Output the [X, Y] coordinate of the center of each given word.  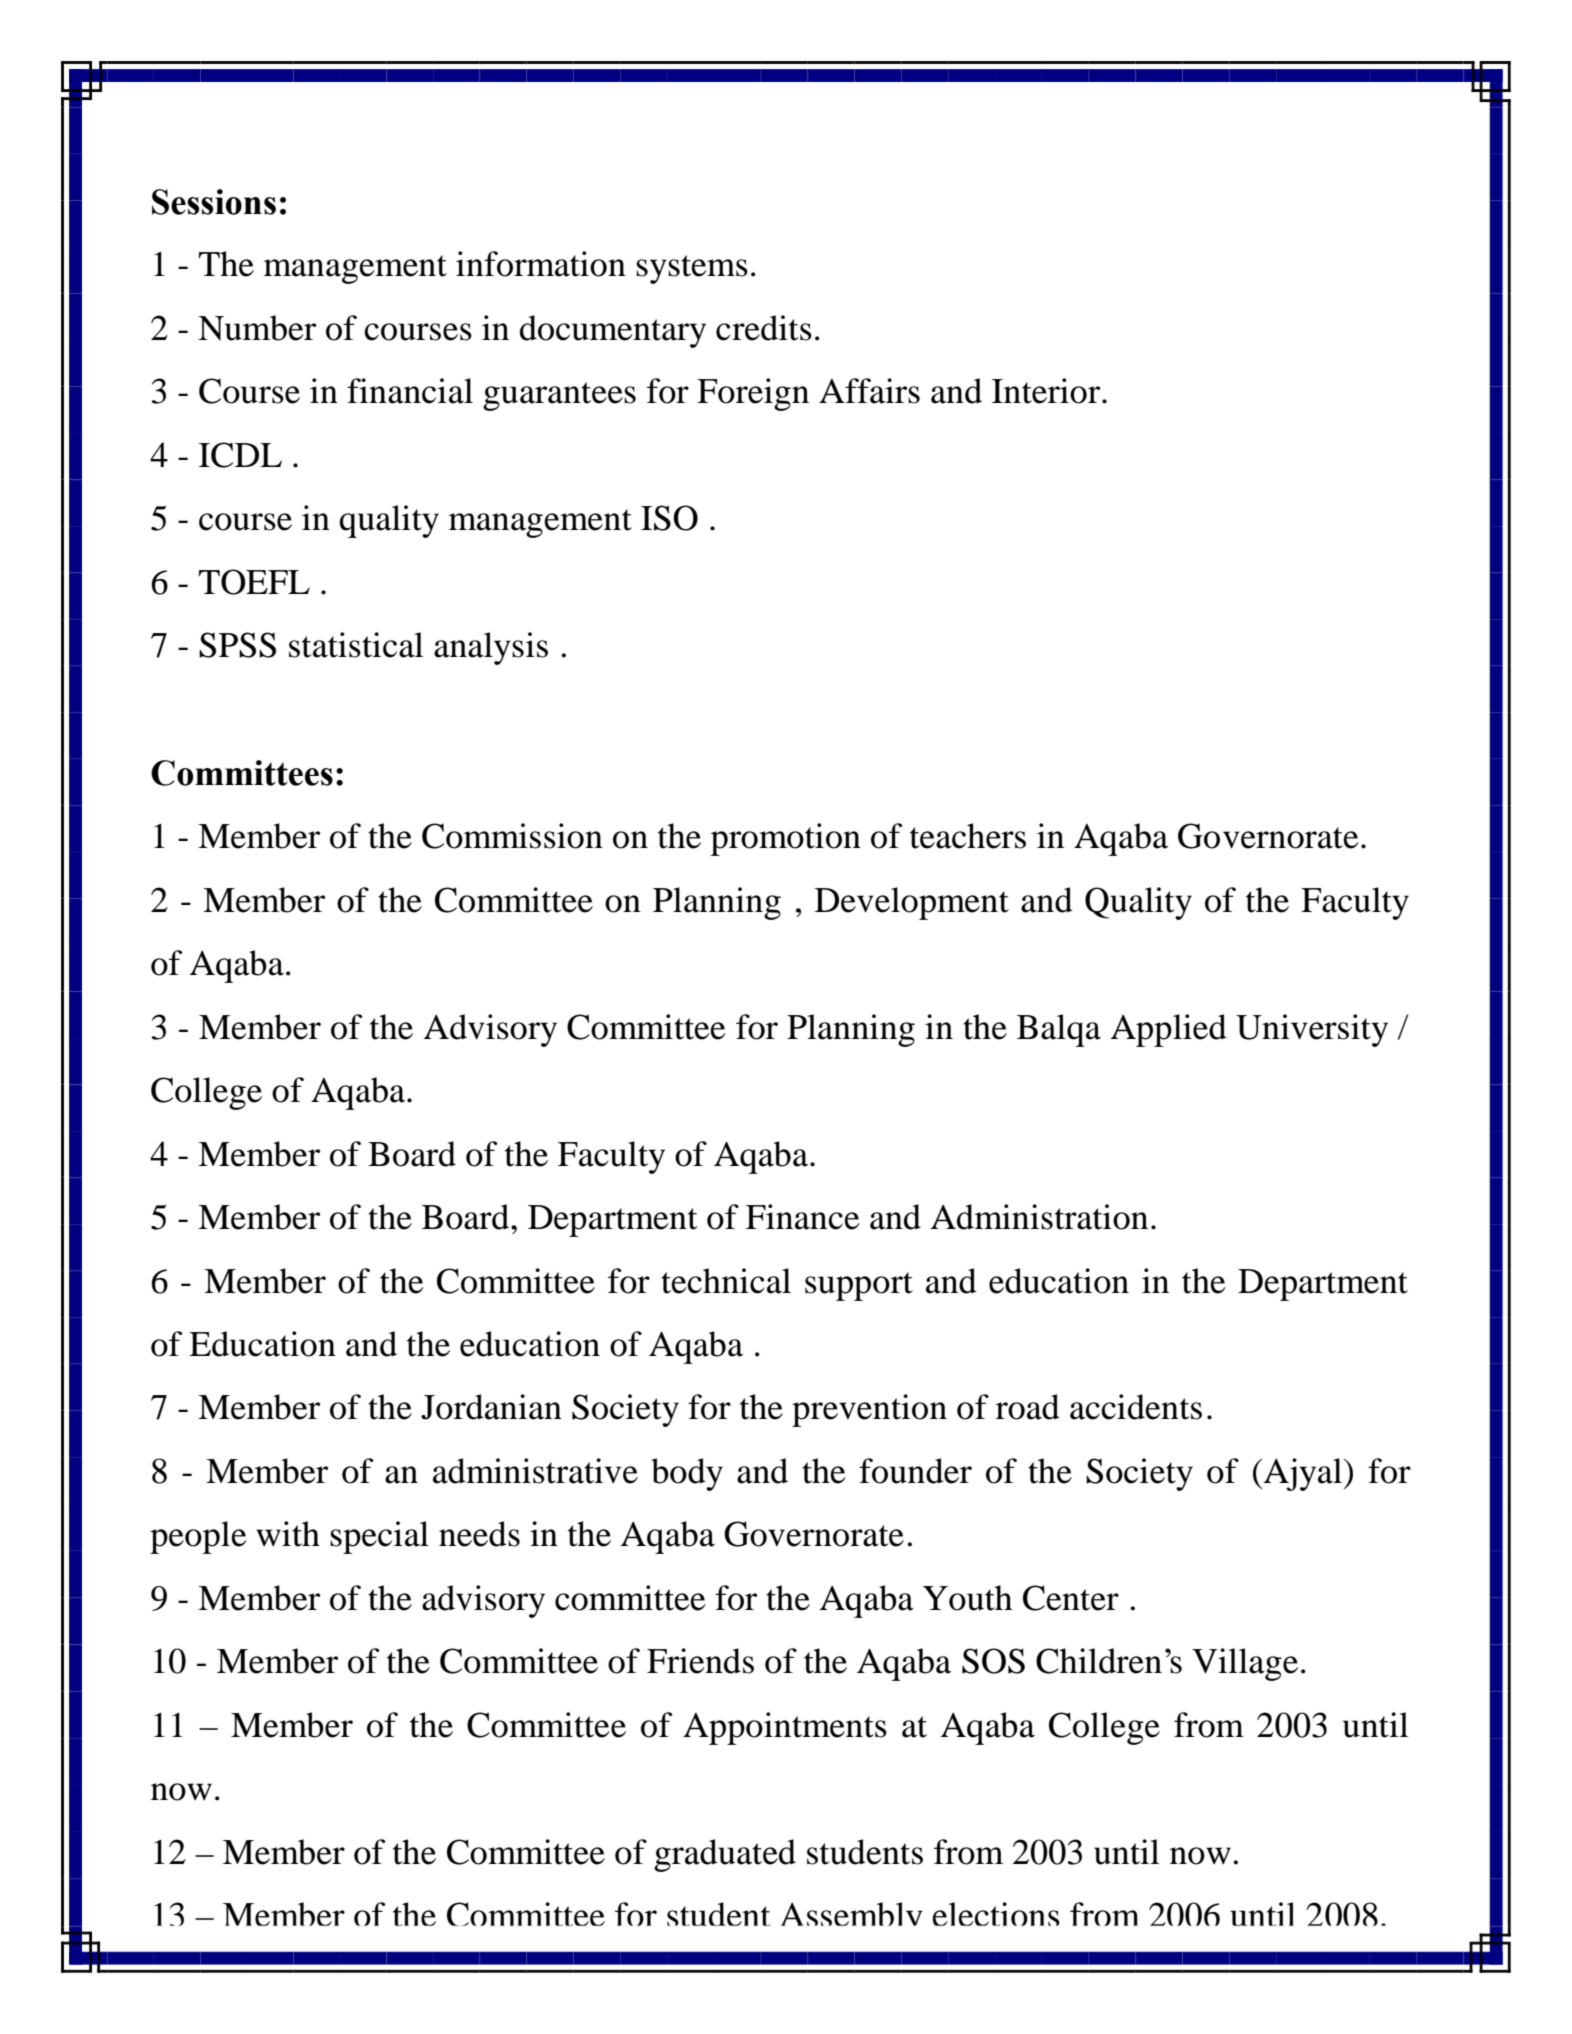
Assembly [852, 1914]
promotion [786, 839]
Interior [1047, 391]
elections [996, 1914]
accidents [1136, 1407]
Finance [803, 1217]
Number [257, 328]
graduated [725, 1855]
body [687, 1474]
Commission [512, 836]
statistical [356, 645]
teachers [968, 836]
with [288, 1534]
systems [692, 269]
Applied [1169, 1030]
